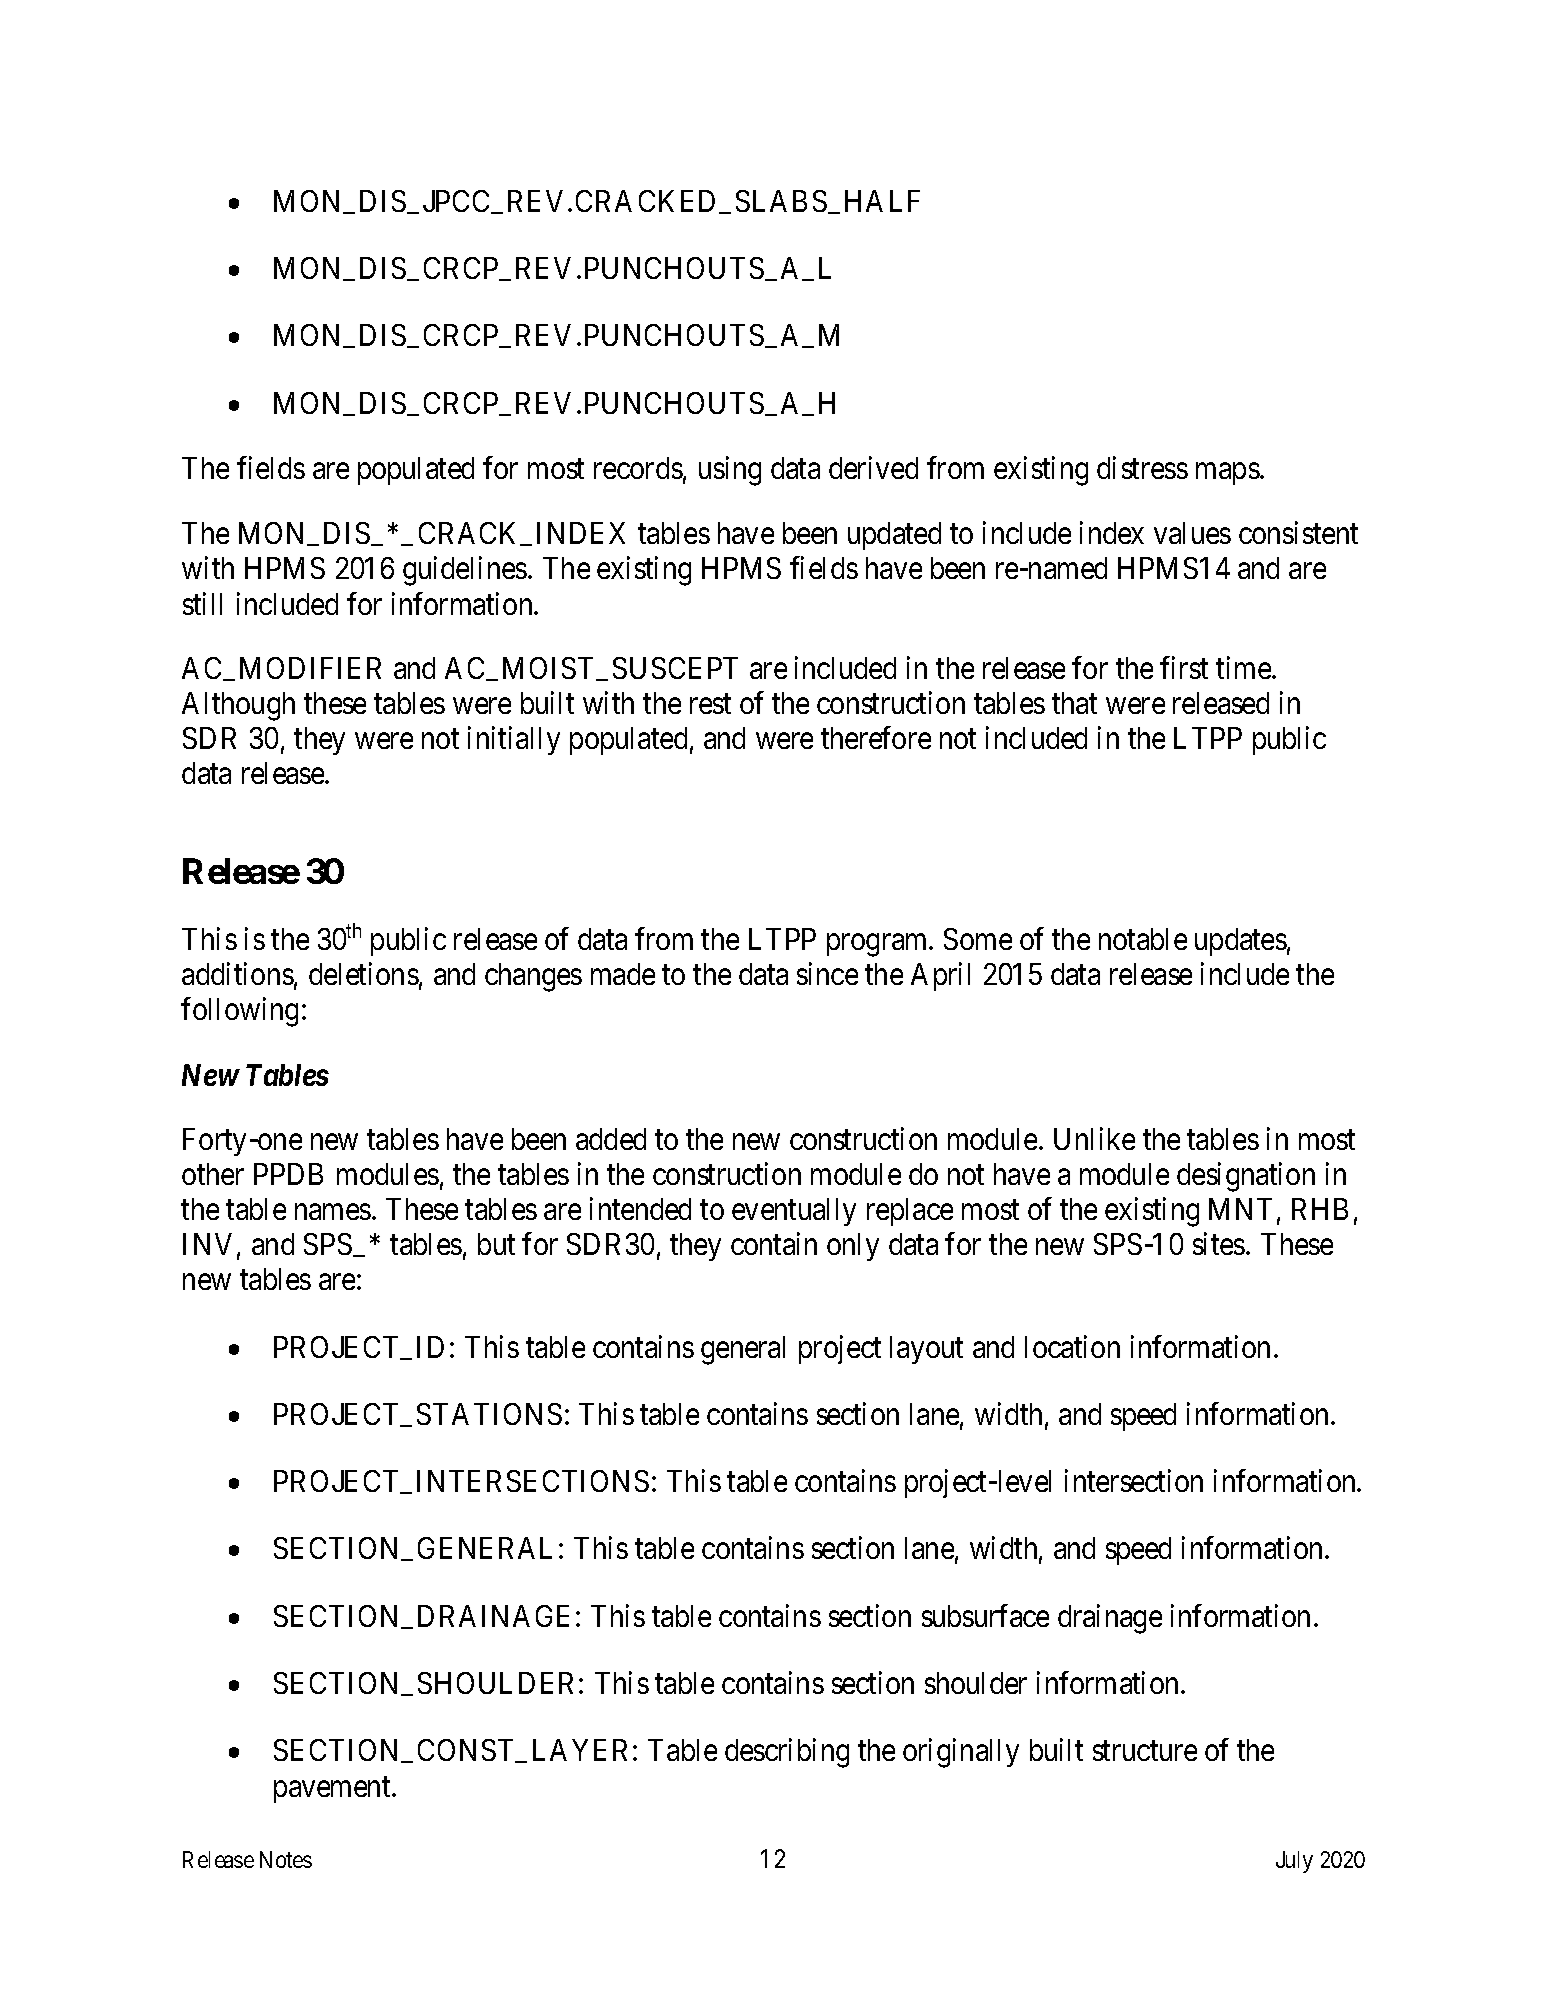 The image size is (1546, 2001). I want to click on describing, so click(787, 1753).
